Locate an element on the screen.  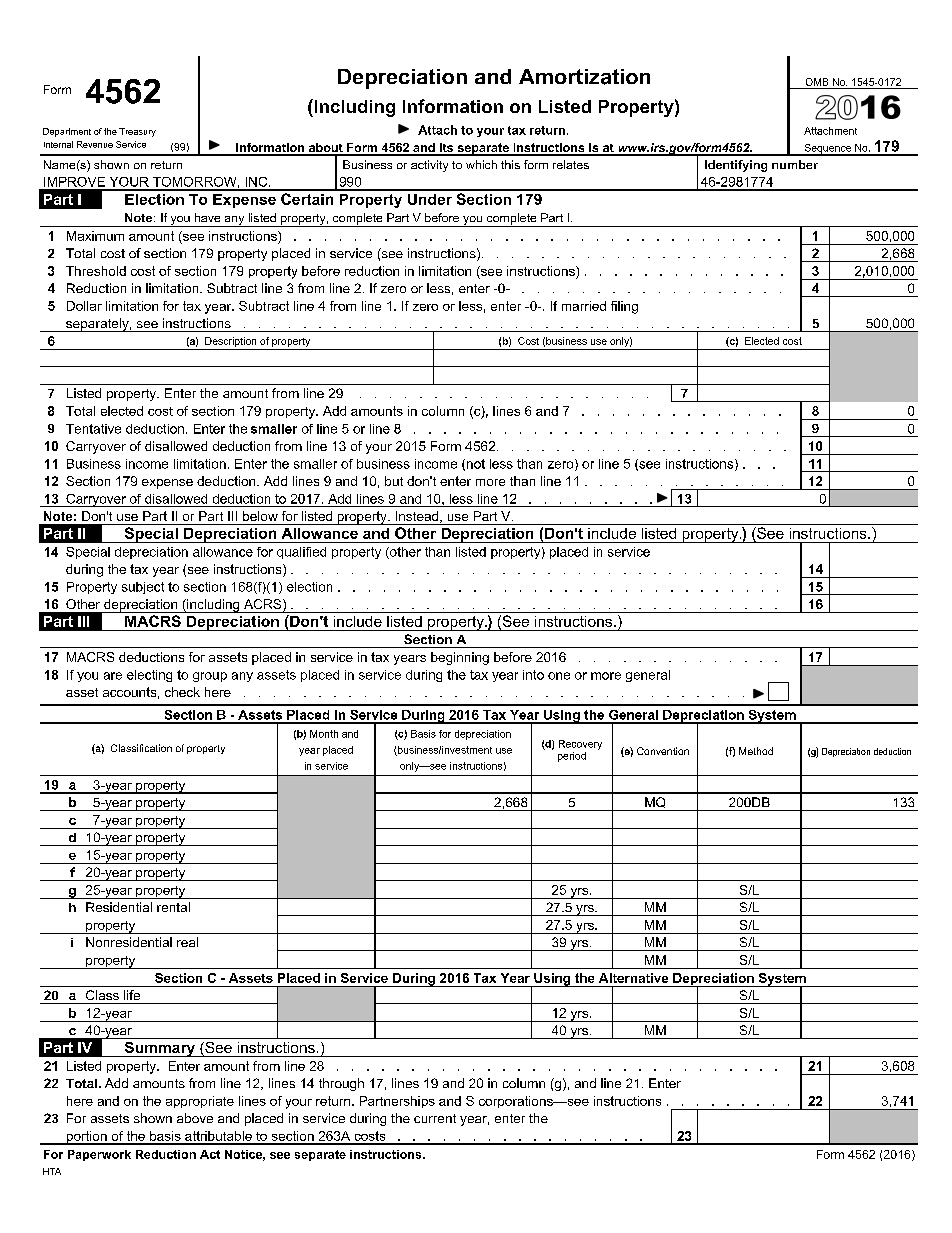
Tentative is located at coordinates (93, 429).
